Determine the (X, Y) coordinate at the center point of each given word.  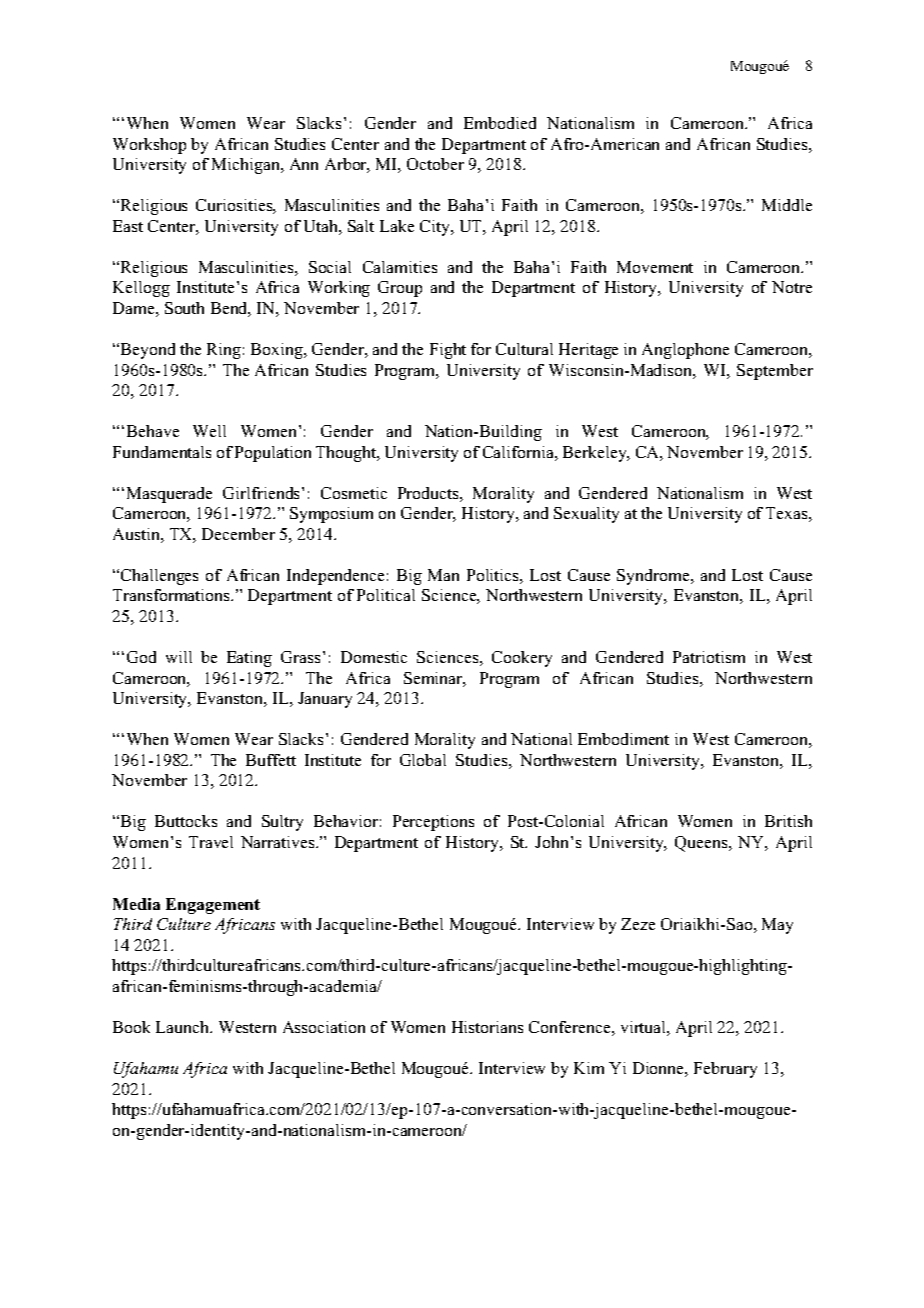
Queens (702, 844)
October (435, 164)
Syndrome (654, 577)
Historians (487, 1027)
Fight (448, 351)
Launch (184, 1027)
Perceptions (433, 823)
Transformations (172, 595)
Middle (787, 205)
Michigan (247, 166)
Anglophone (685, 351)
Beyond (146, 351)
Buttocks (186, 821)
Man (443, 575)
